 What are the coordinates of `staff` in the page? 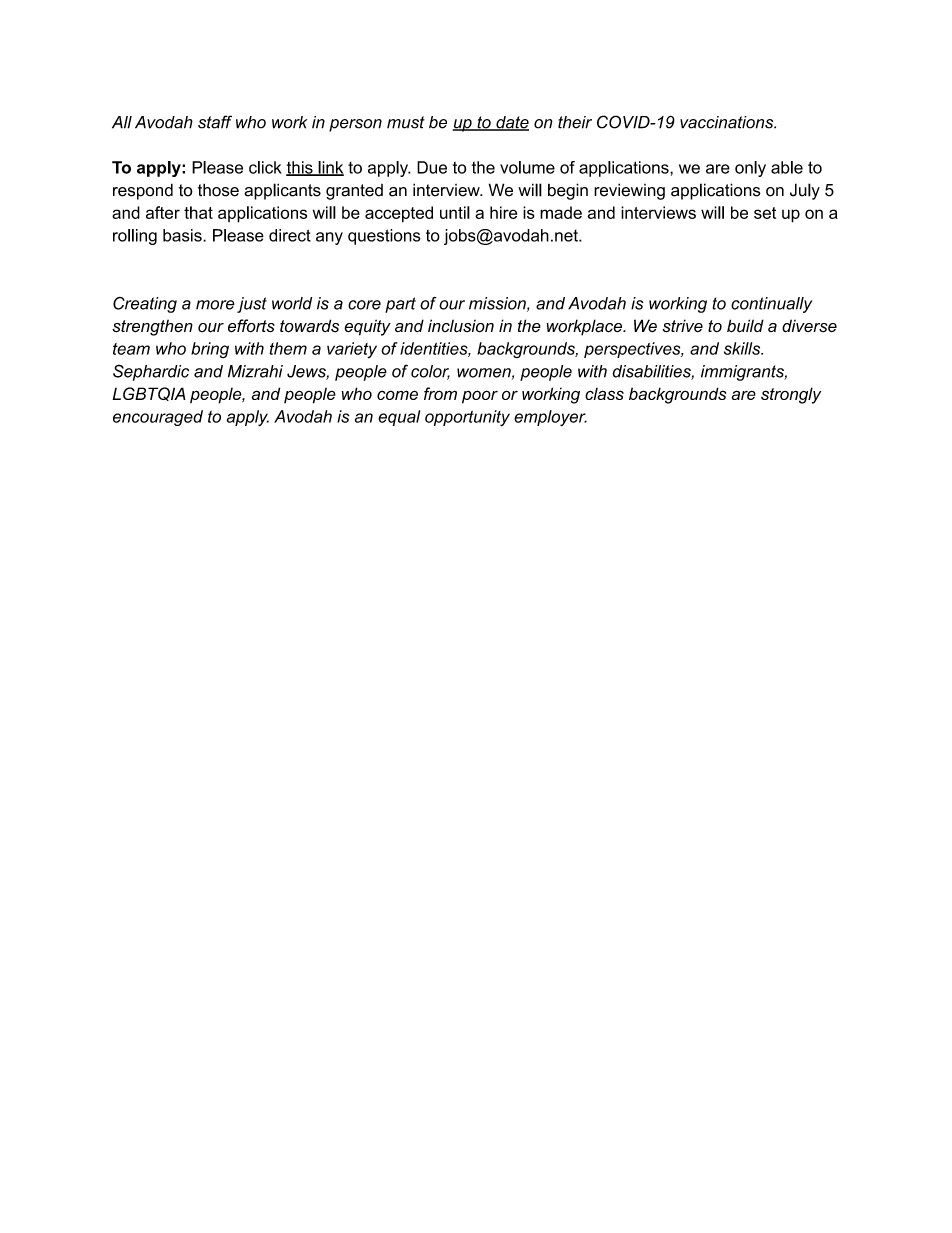 It's located at (215, 122).
